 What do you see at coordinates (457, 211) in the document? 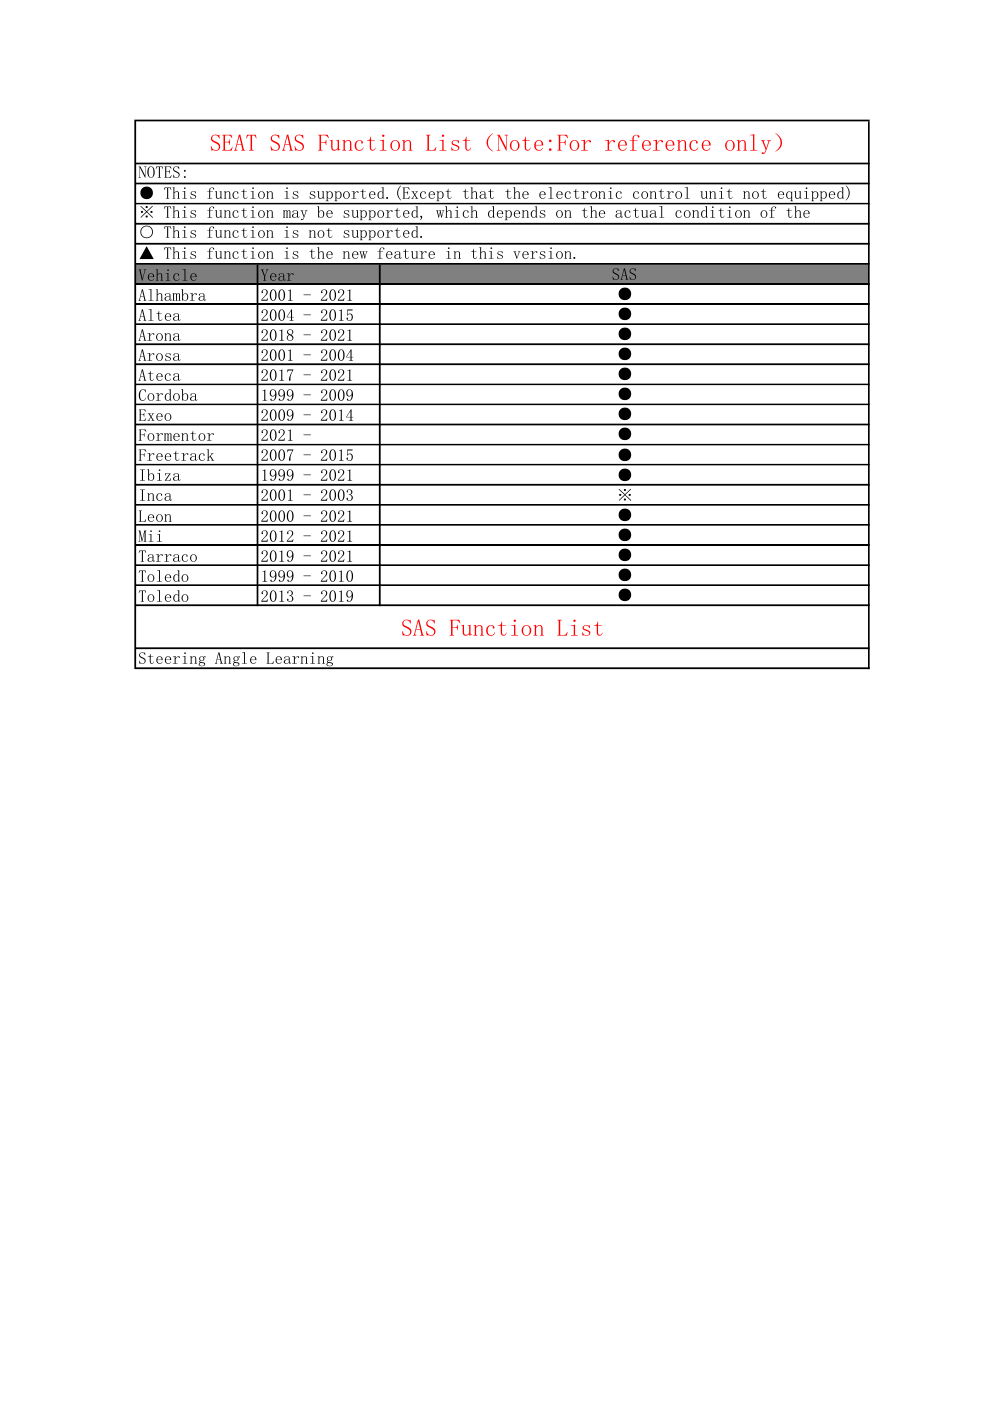
I see `which` at bounding box center [457, 211].
